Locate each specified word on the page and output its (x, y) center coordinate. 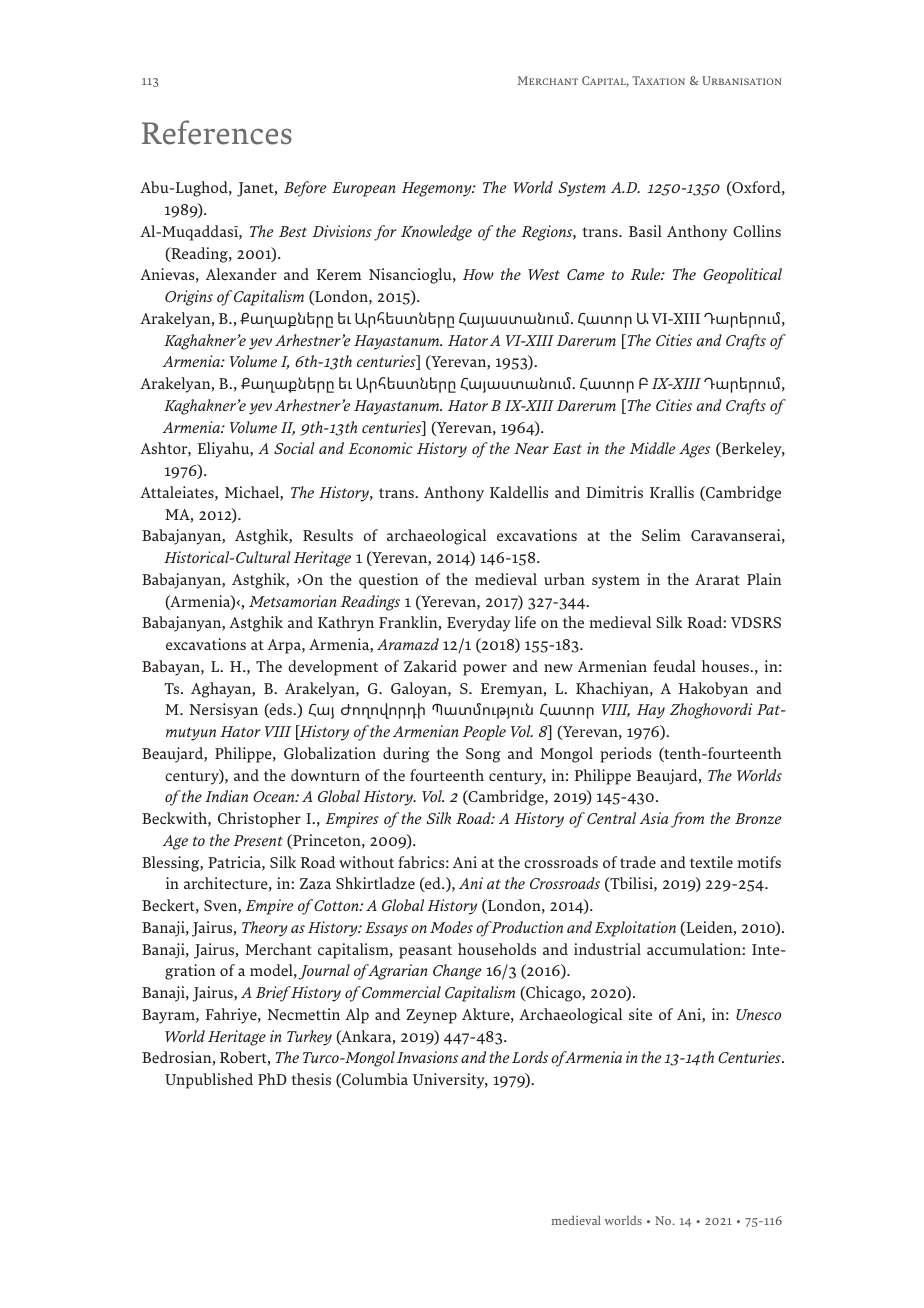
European (364, 189)
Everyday (479, 624)
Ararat (717, 579)
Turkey (309, 1038)
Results (328, 535)
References (217, 132)
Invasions (427, 1057)
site (640, 1014)
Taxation (658, 80)
